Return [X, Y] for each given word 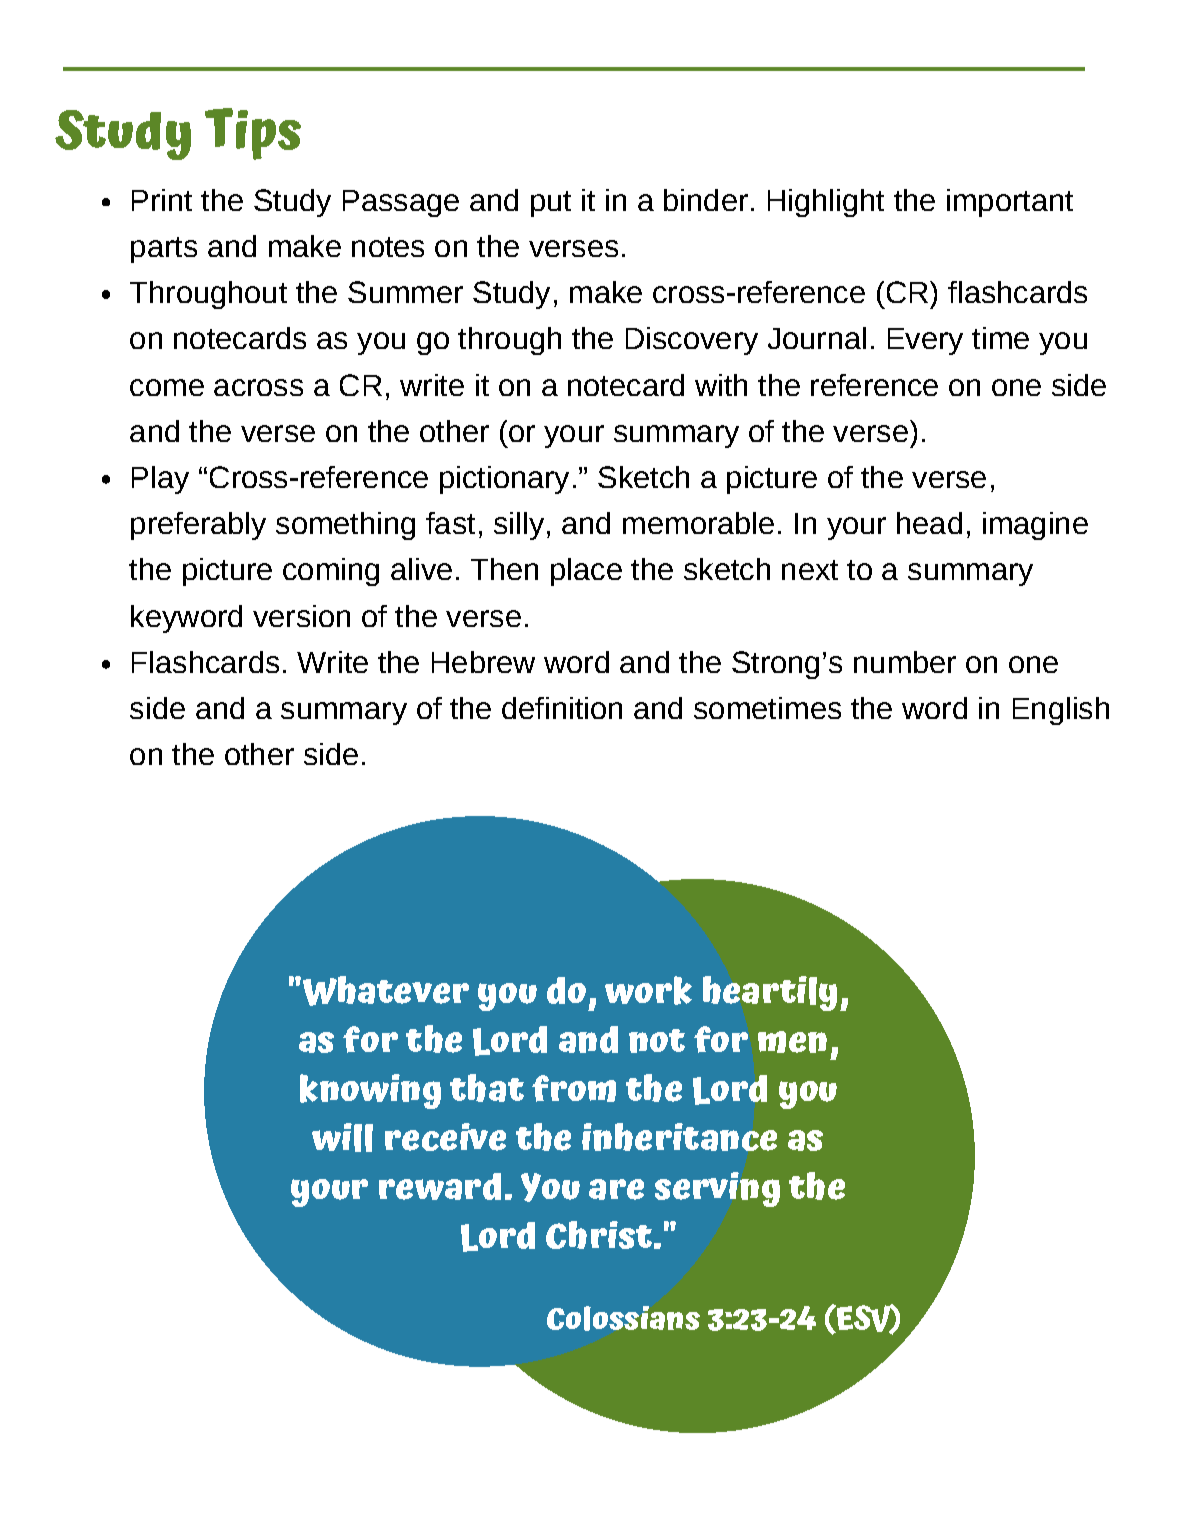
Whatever [384, 991]
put [551, 204]
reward [440, 1186]
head [929, 523]
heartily [770, 993]
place [586, 572]
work [648, 990]
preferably [198, 526]
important [1010, 203]
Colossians [623, 1318]
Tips [253, 134]
